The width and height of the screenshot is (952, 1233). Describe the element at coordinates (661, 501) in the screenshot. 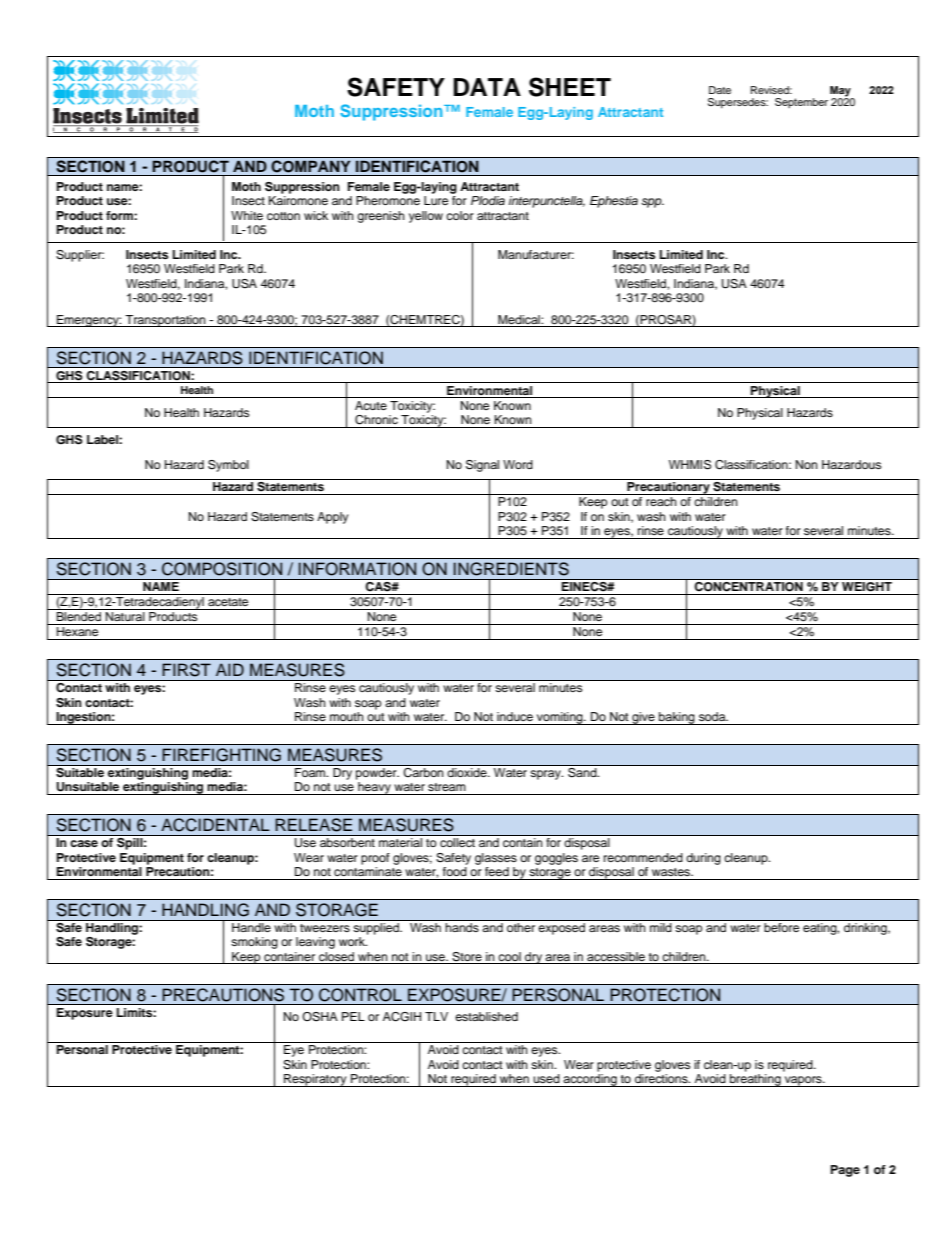

I see `reach` at that location.
